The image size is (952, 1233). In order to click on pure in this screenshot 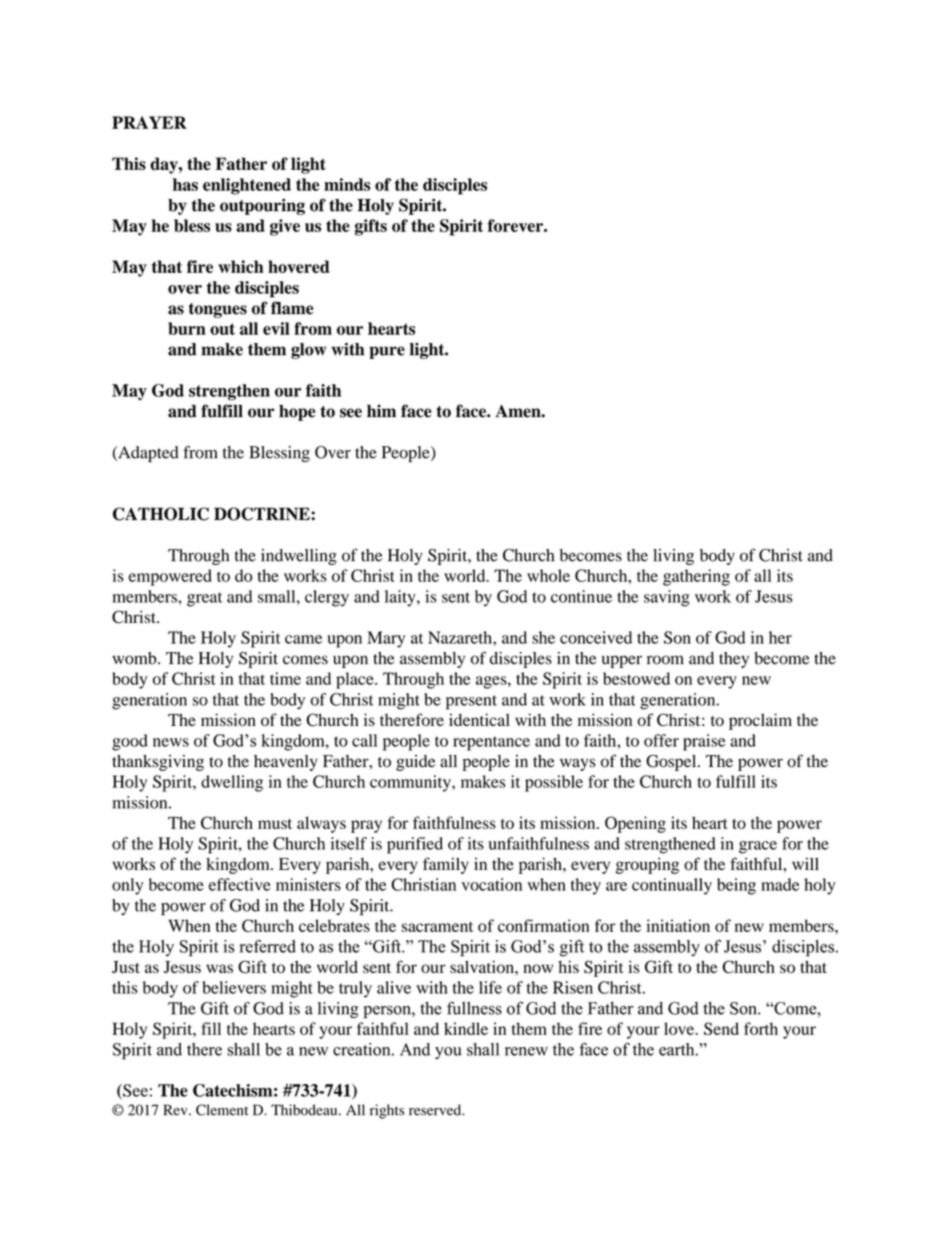, I will do `click(387, 352)`.
